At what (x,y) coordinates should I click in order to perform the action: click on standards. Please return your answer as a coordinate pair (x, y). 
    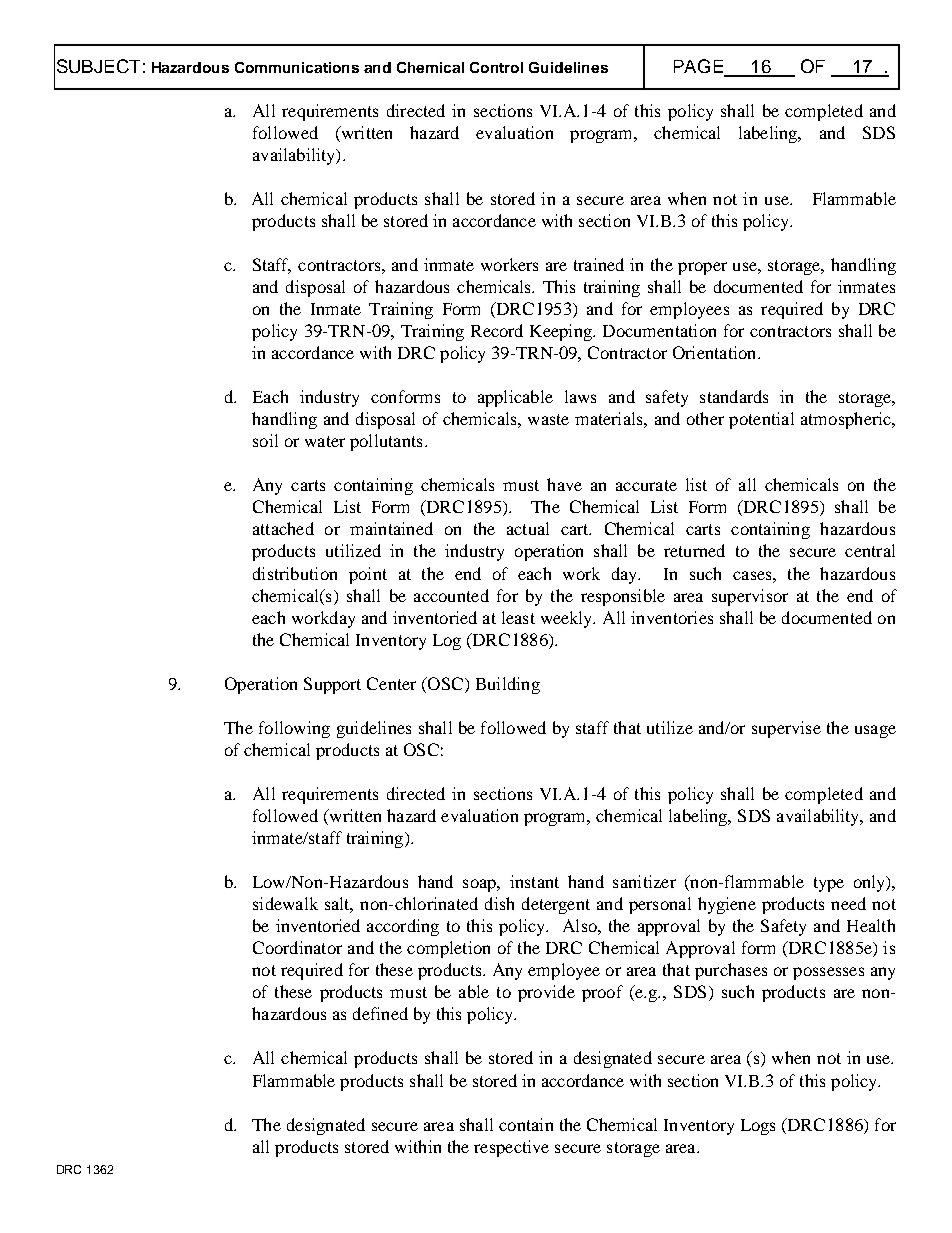
    Looking at the image, I should click on (734, 396).
